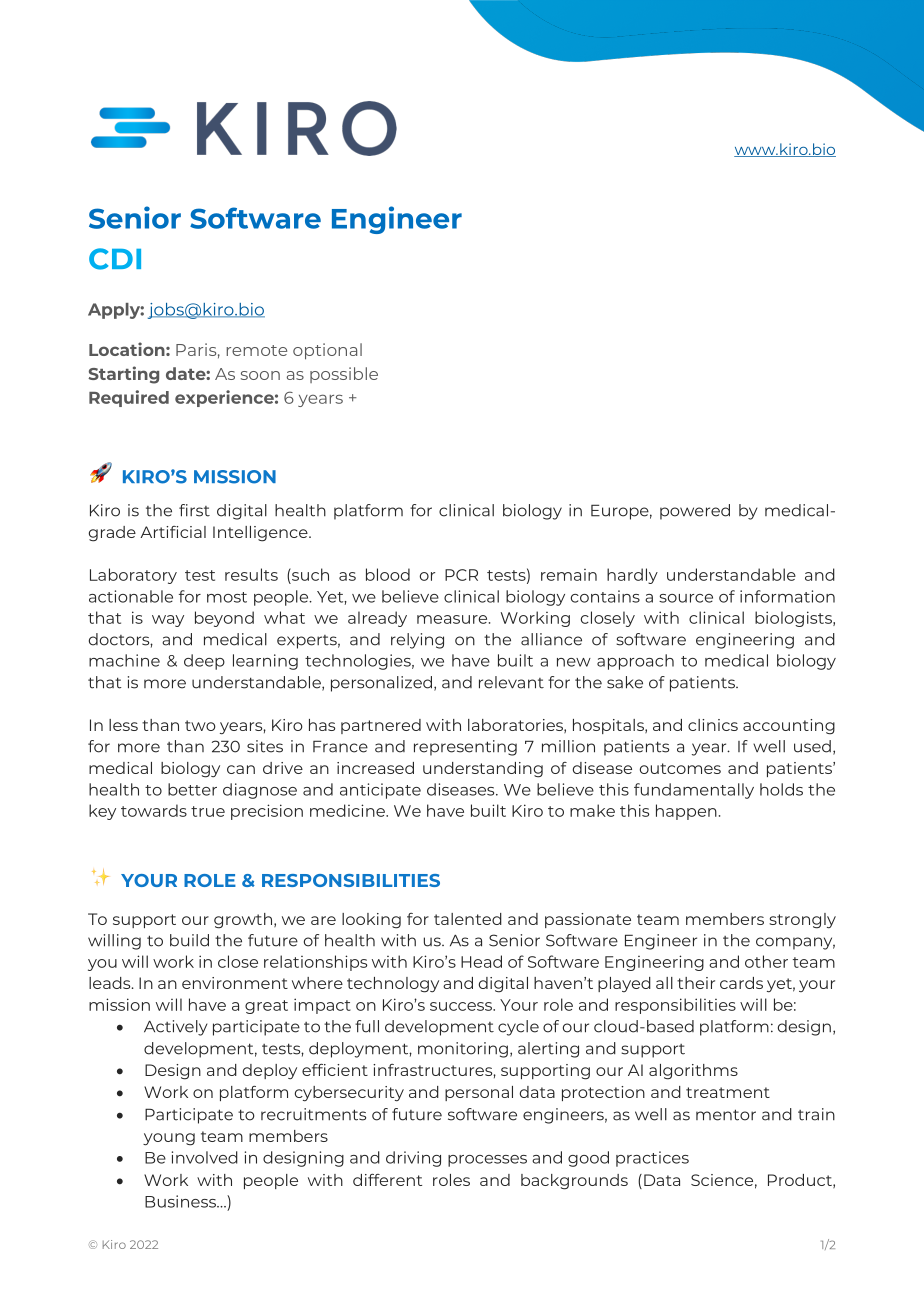 This document has height=1308, width=924. Describe the element at coordinates (115, 259) in the document. I see `CDI` at that location.
